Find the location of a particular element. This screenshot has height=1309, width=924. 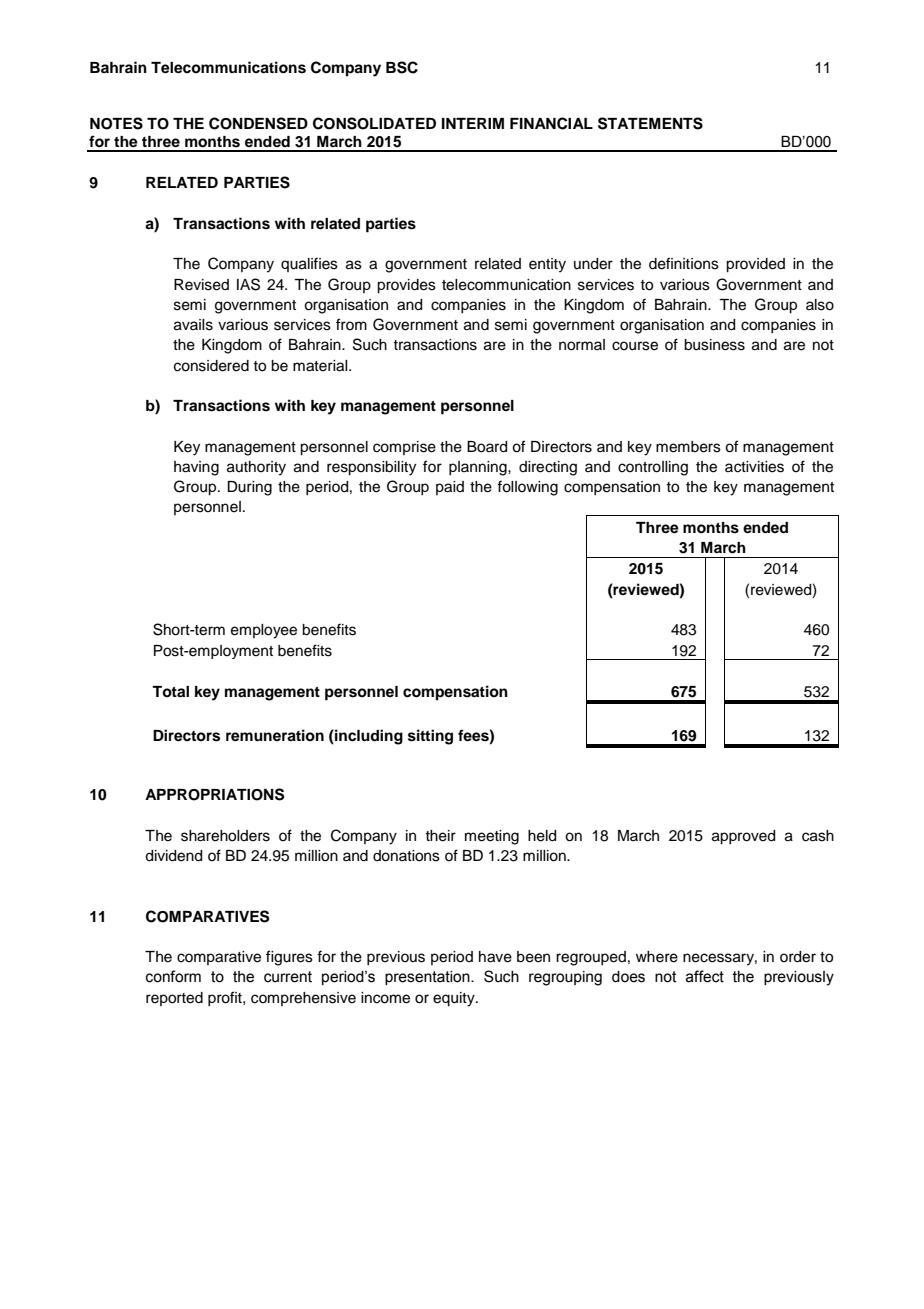

avails is located at coordinates (193, 325).
